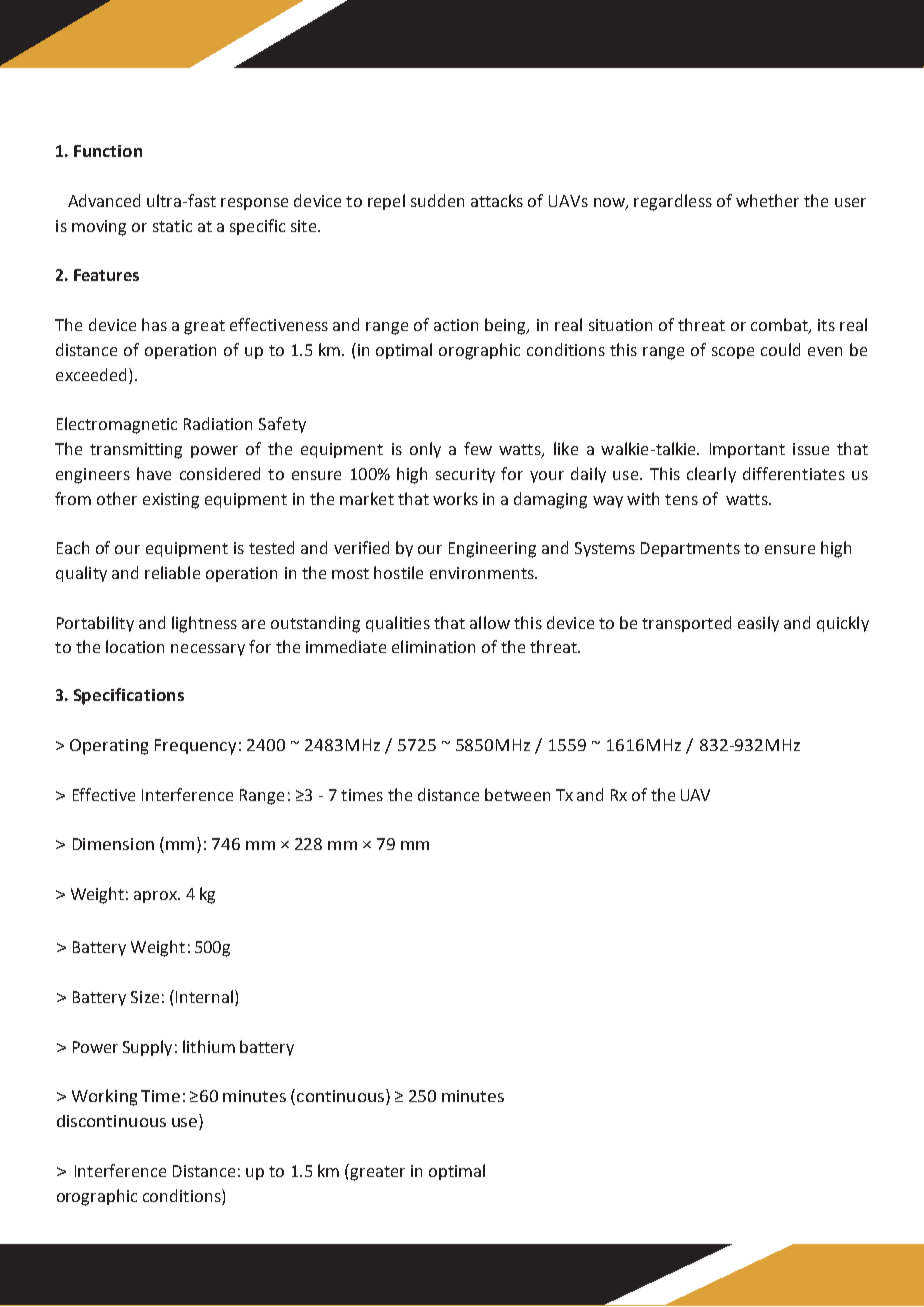 This document has width=924, height=1307. I want to click on allow, so click(490, 622).
